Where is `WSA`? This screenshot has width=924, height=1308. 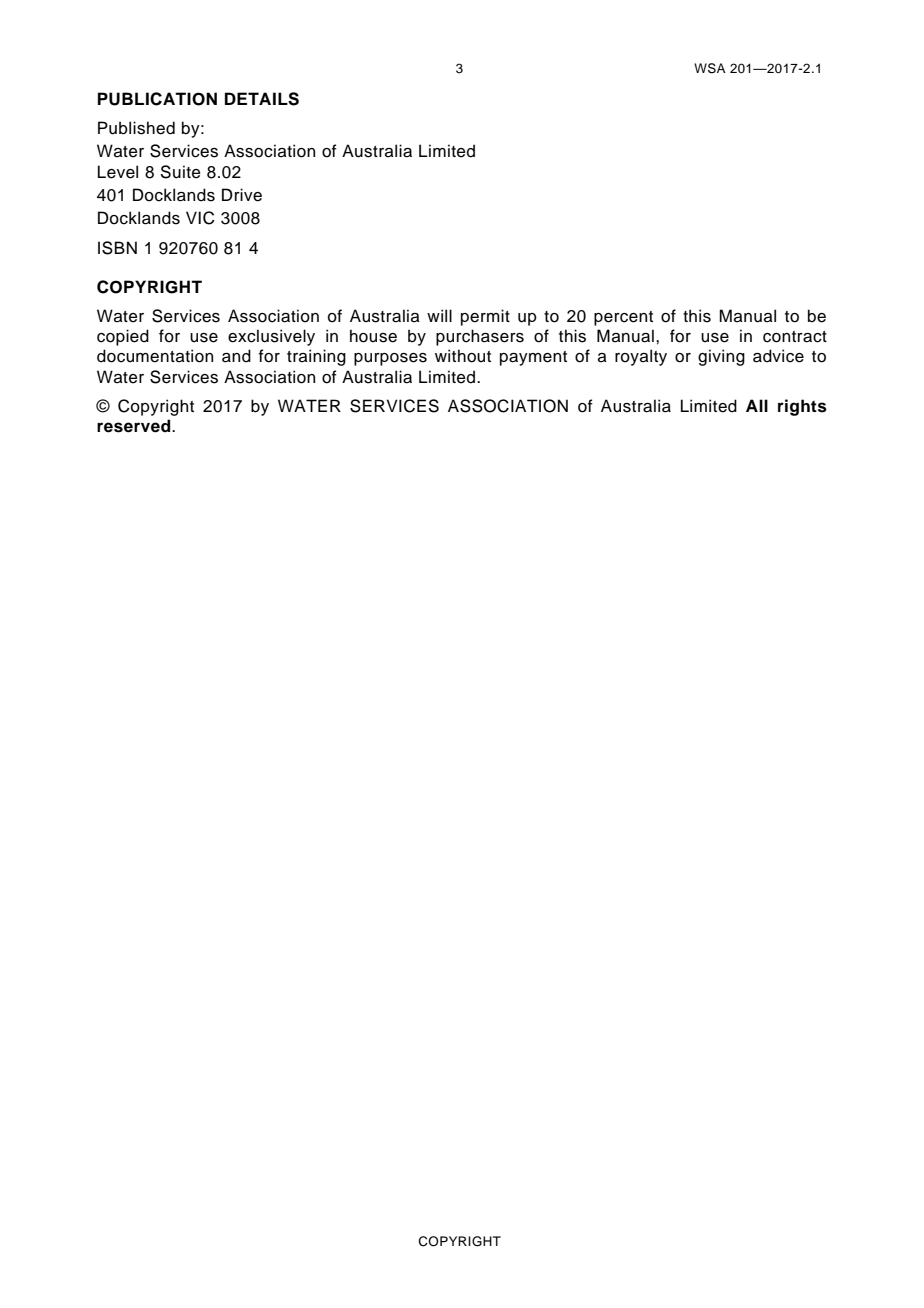 WSA is located at coordinates (710, 68).
